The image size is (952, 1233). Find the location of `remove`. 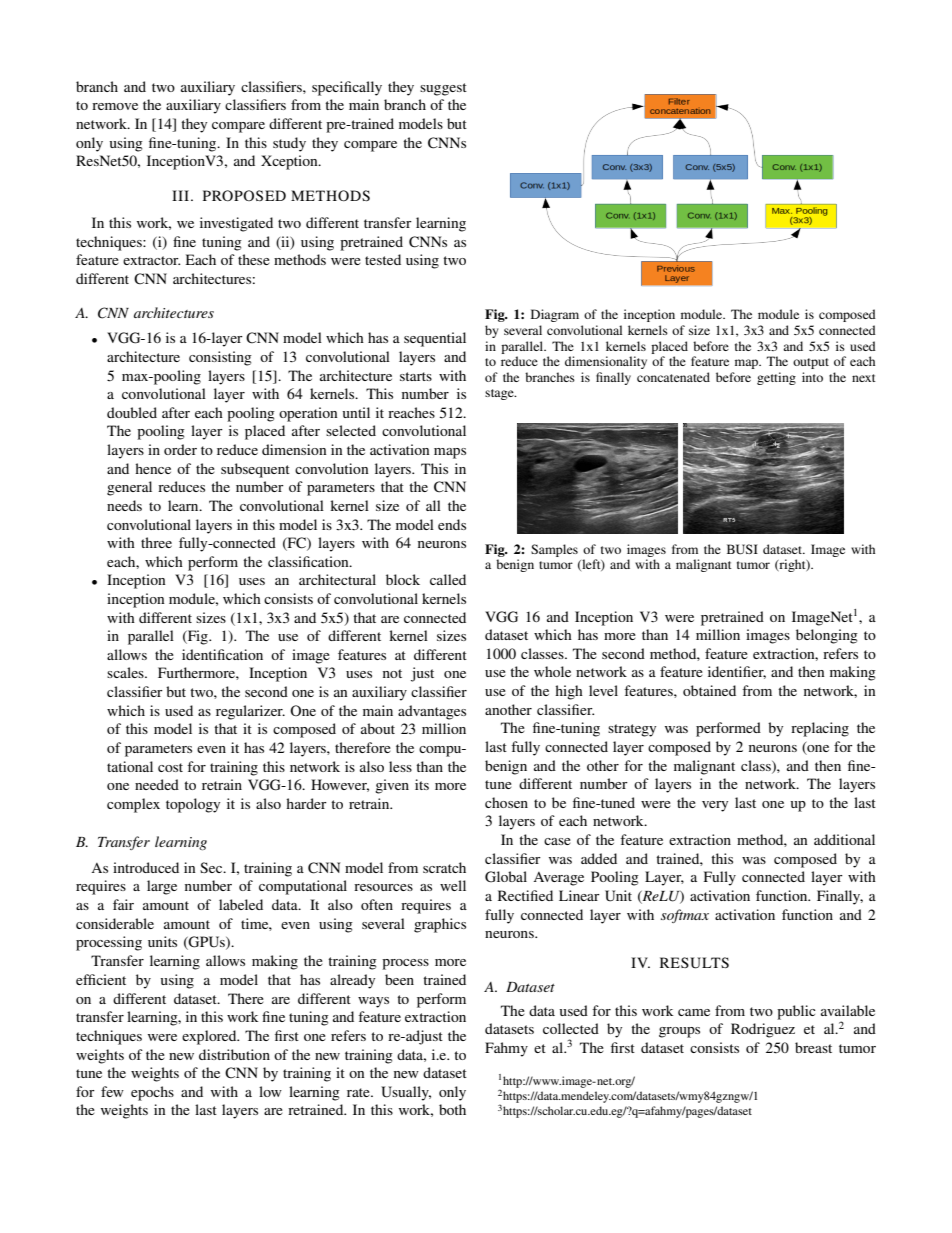

remove is located at coordinates (115, 106).
